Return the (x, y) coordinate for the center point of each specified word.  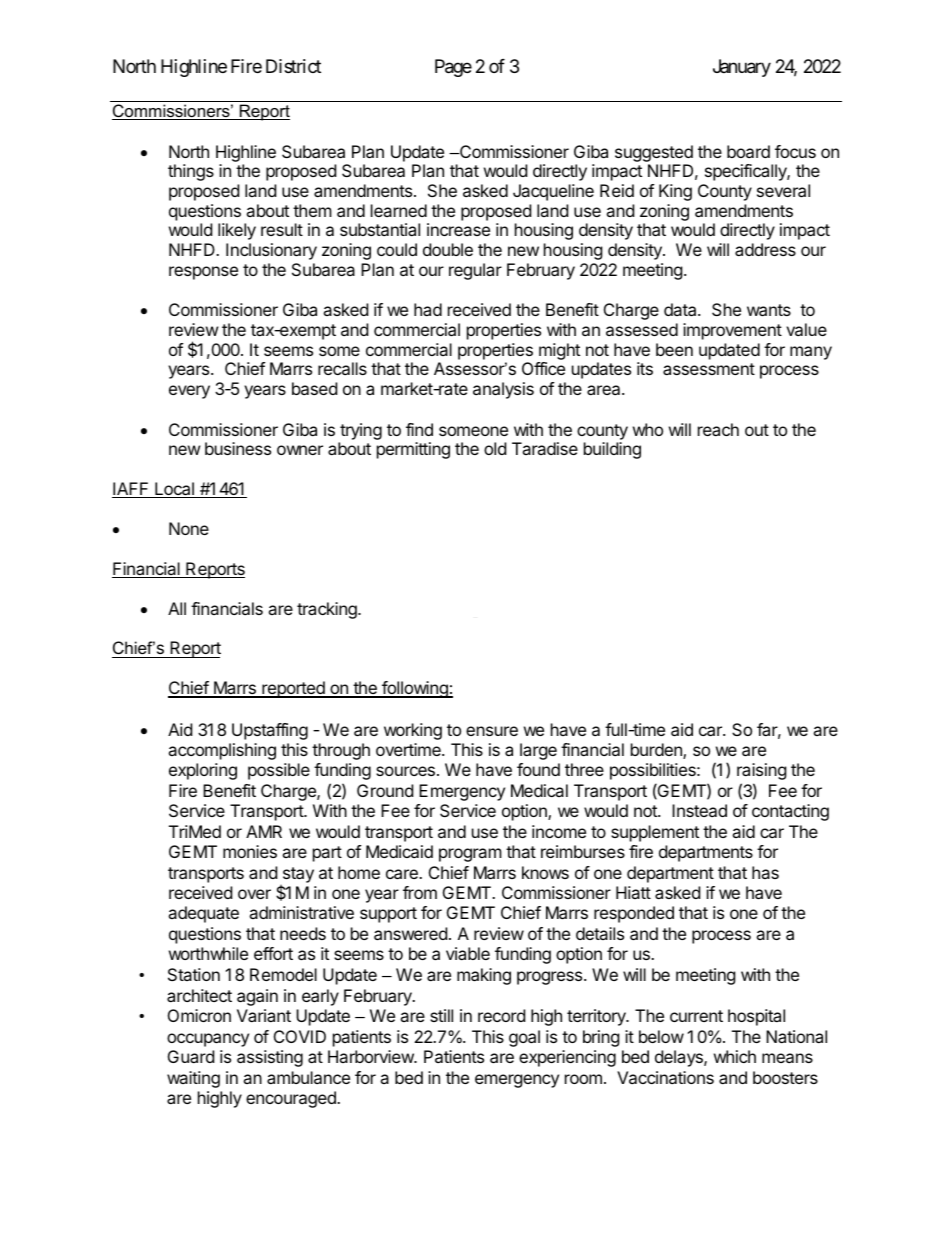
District (293, 66)
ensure (492, 731)
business (238, 448)
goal (524, 1038)
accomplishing (222, 751)
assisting (270, 1058)
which (735, 1056)
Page (453, 68)
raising (762, 771)
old (495, 448)
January (742, 68)
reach (718, 429)
